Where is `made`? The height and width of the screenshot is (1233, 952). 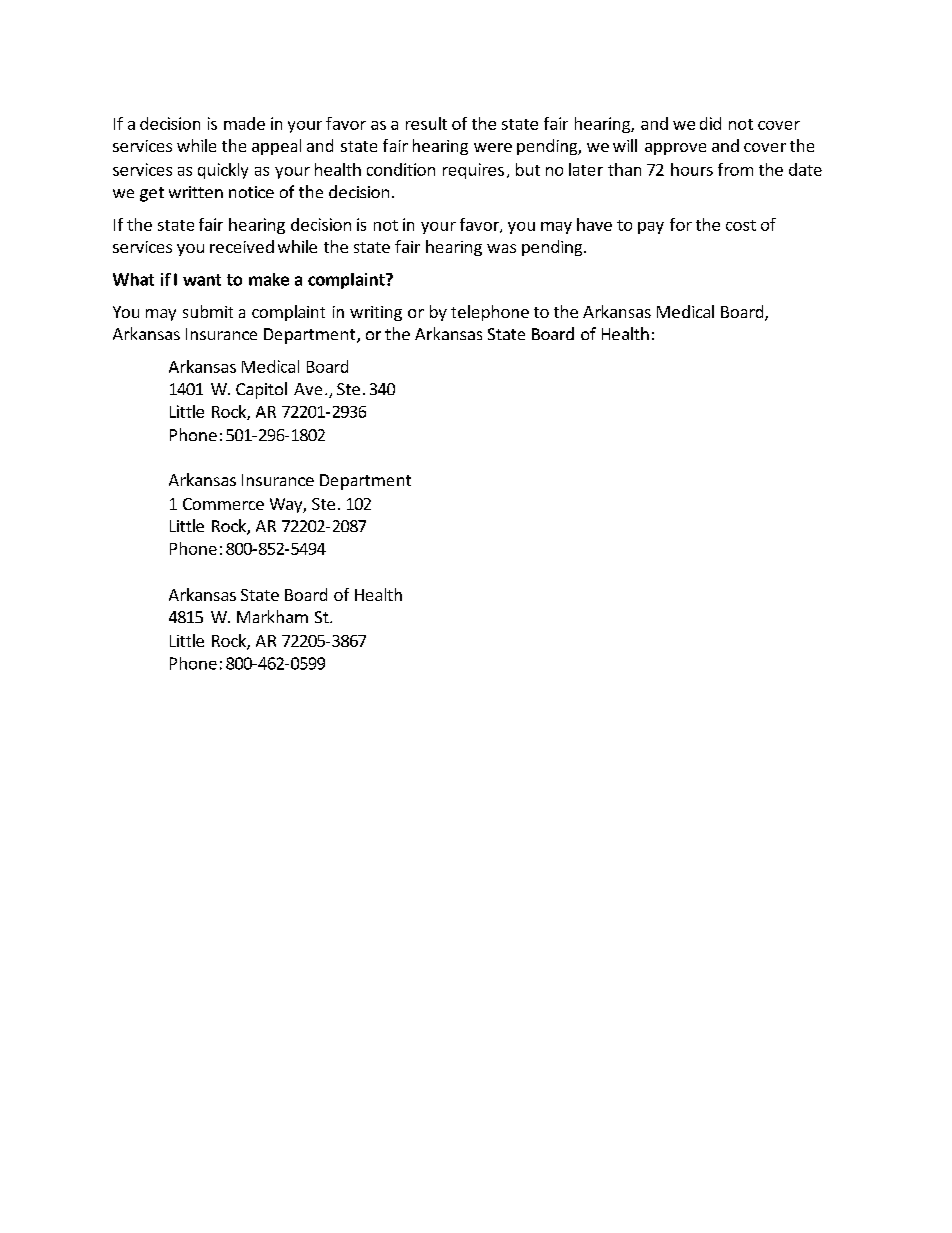
made is located at coordinates (244, 123).
